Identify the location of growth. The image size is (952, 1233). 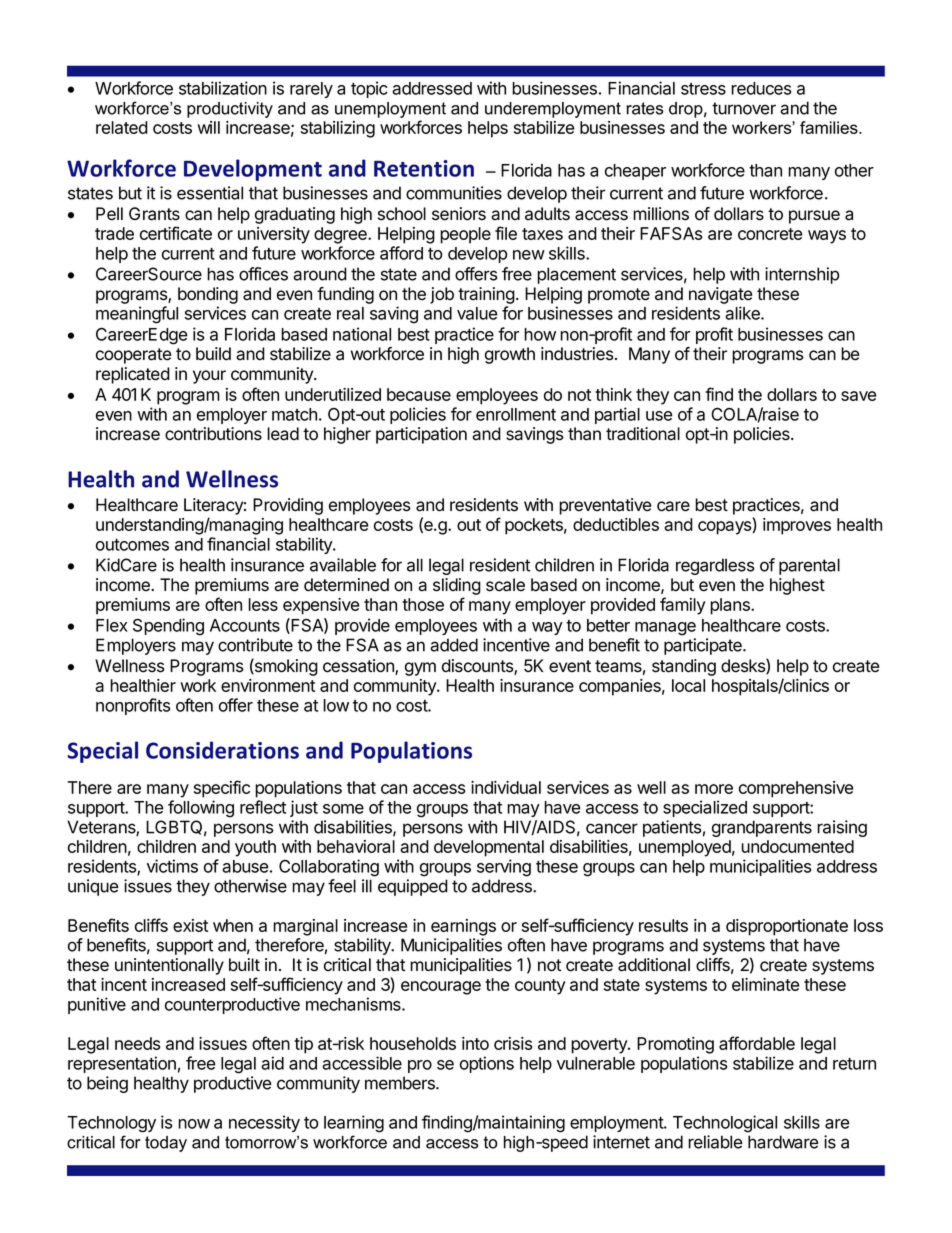
(510, 355).
